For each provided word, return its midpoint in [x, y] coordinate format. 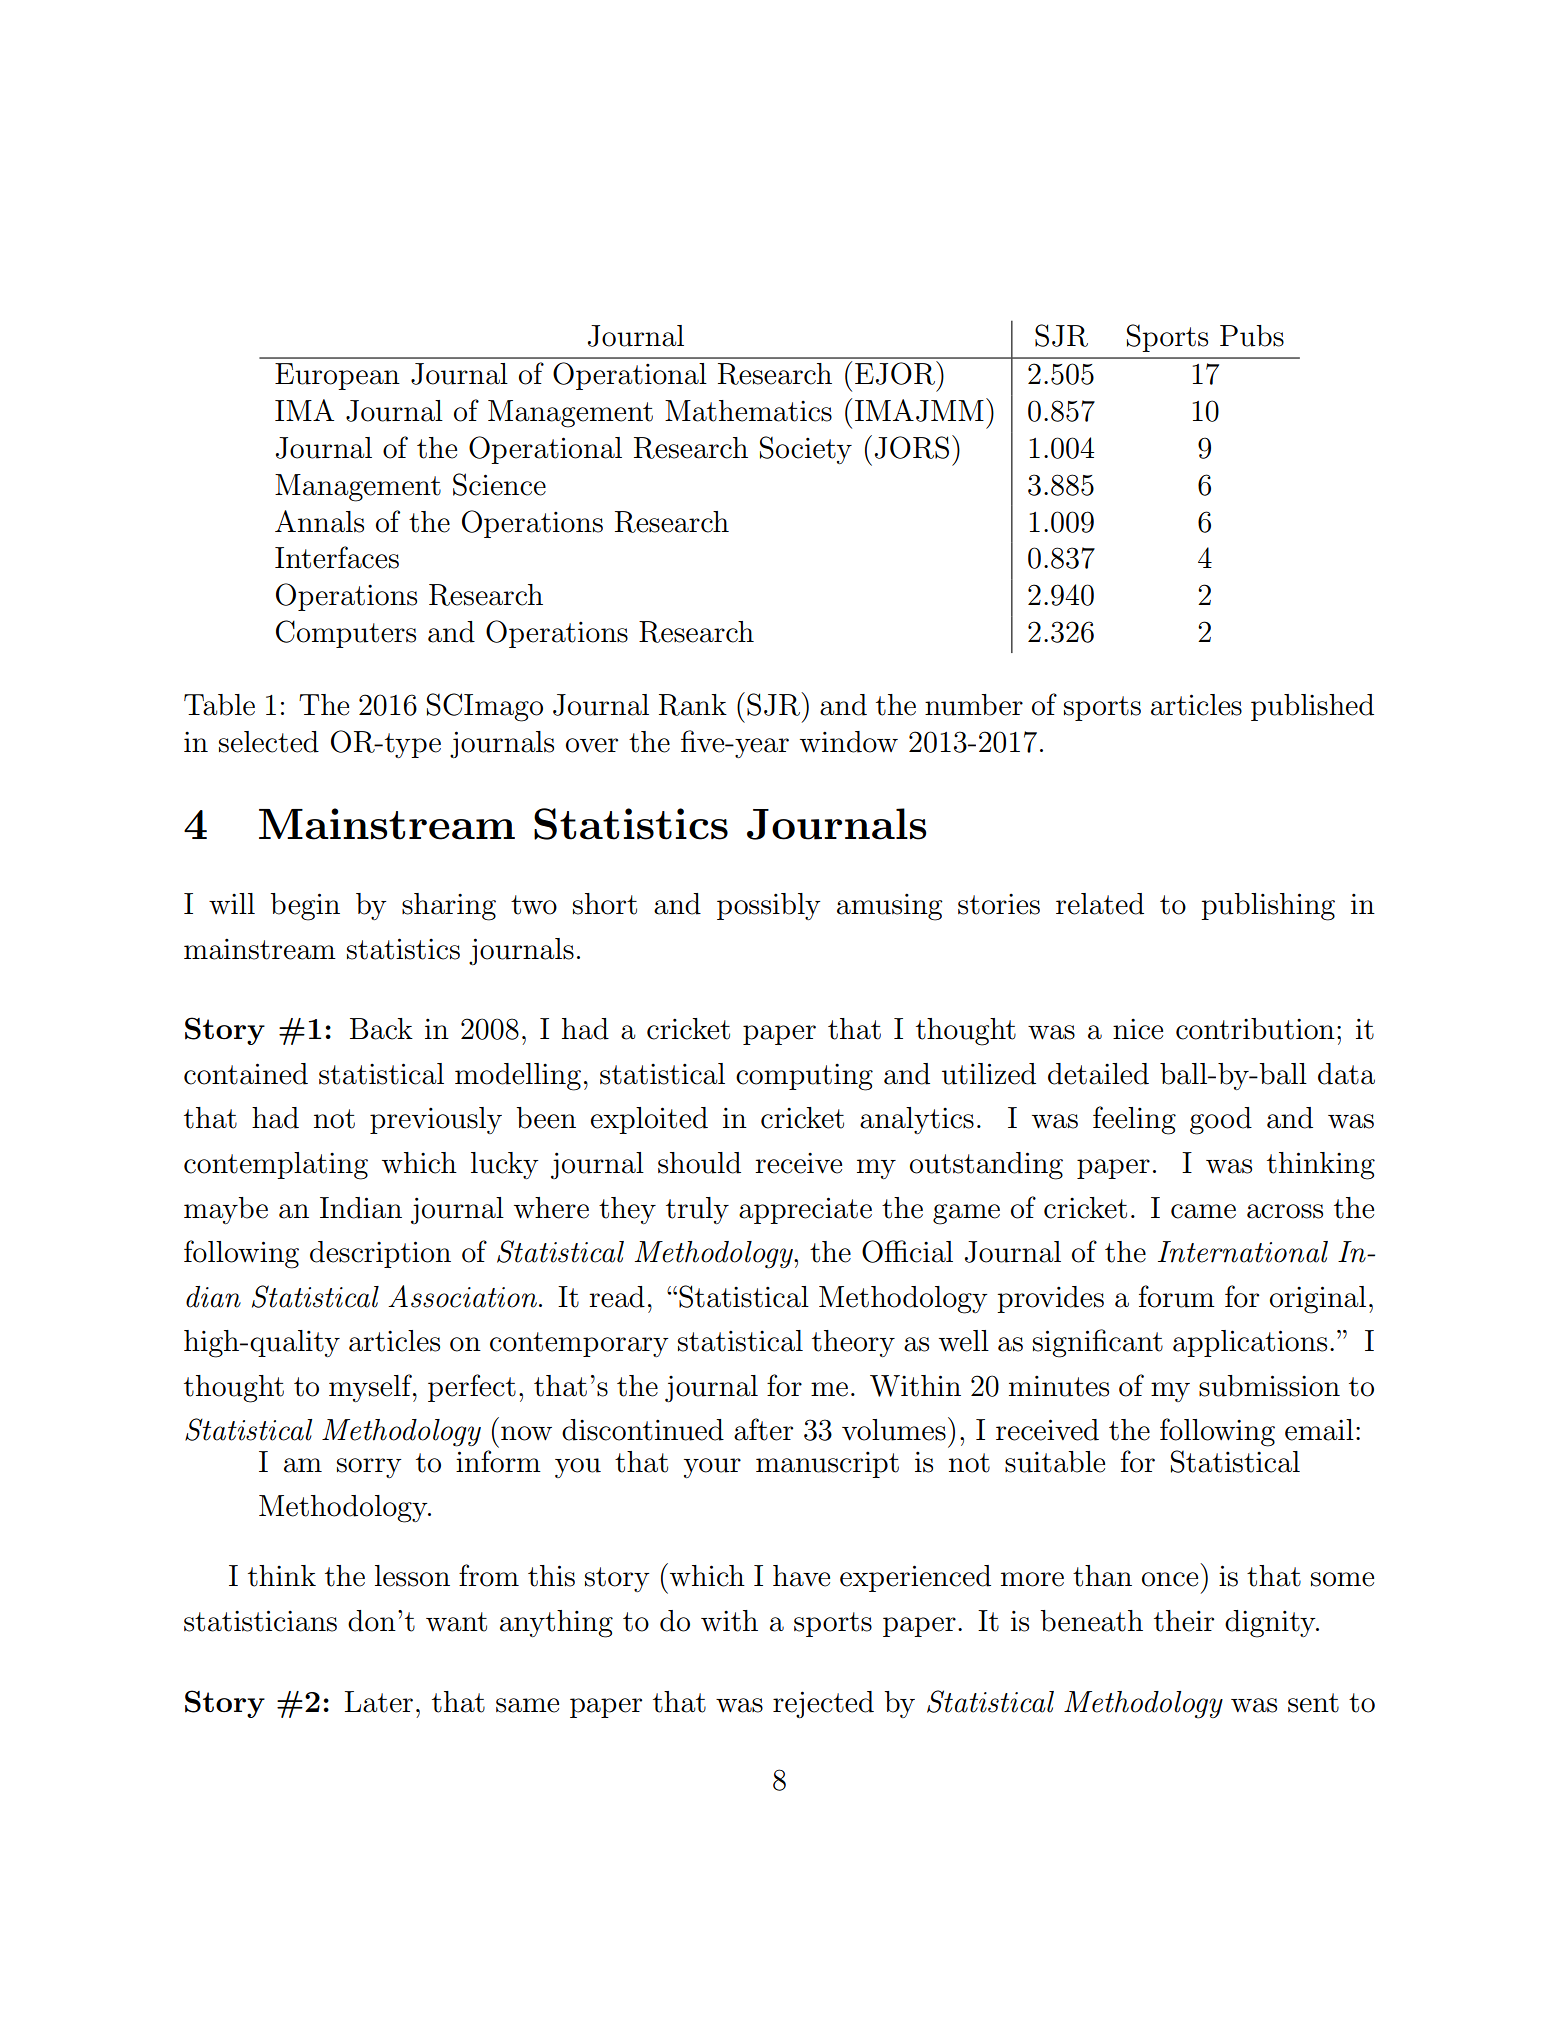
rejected [823, 1704]
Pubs [1252, 336]
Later [379, 1702]
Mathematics [748, 411]
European [337, 376]
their [1184, 1621]
